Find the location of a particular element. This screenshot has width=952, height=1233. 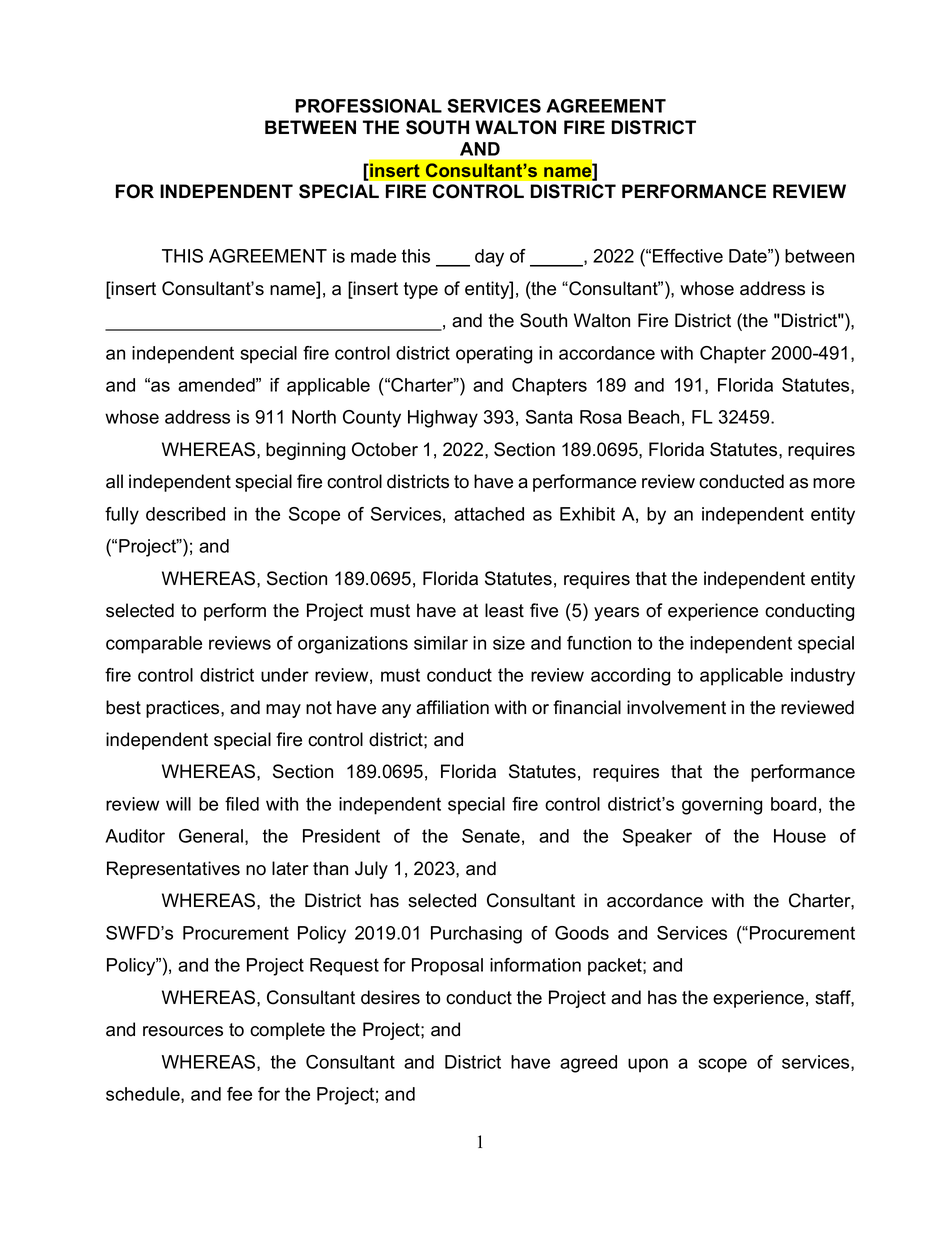

day is located at coordinates (489, 258).
